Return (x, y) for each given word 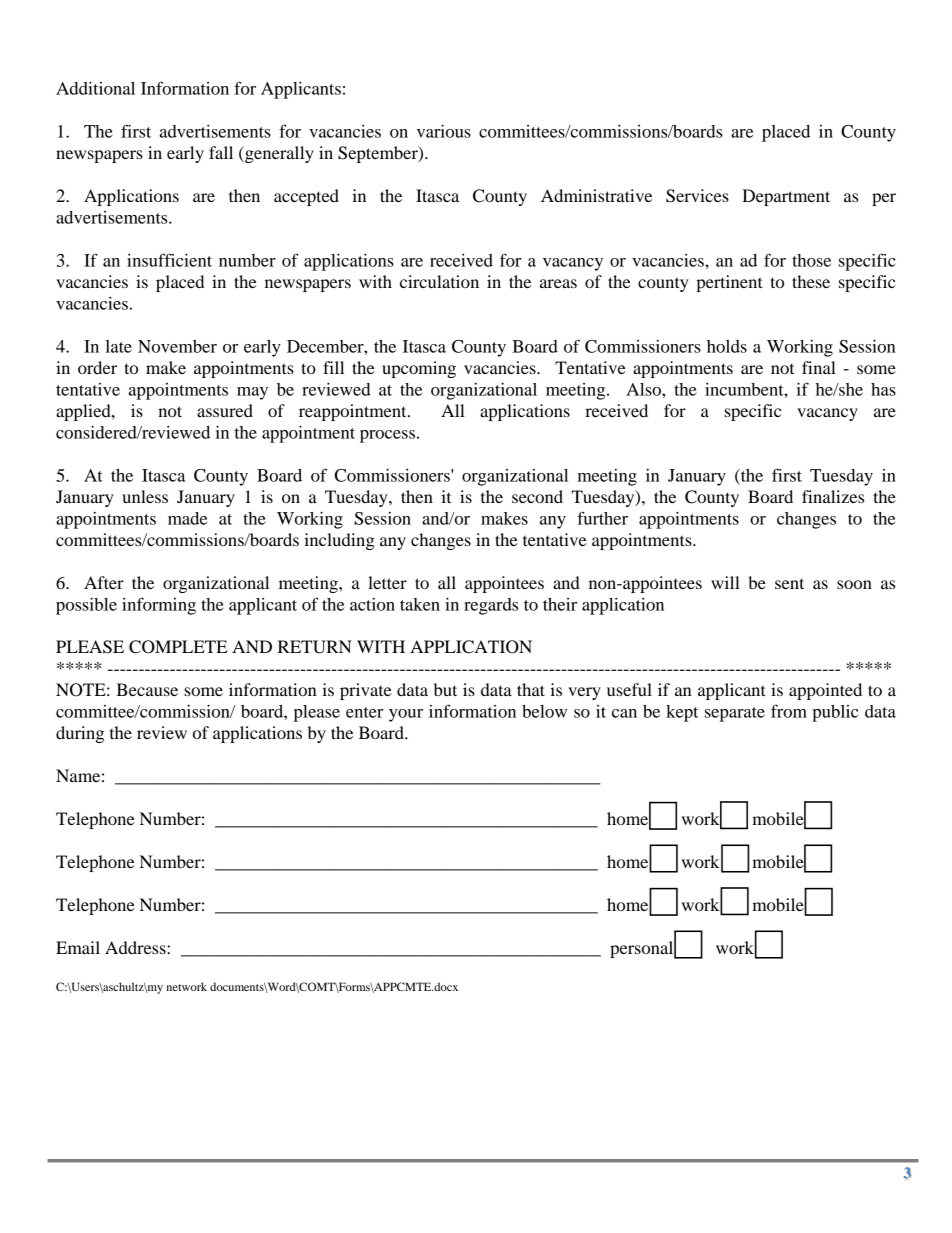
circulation (439, 281)
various (444, 131)
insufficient (169, 260)
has (883, 389)
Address (136, 947)
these (811, 281)
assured (225, 410)
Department (786, 197)
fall (221, 152)
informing (159, 606)
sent (789, 583)
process (387, 436)
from (789, 711)
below (544, 711)
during (80, 734)
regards (491, 606)
